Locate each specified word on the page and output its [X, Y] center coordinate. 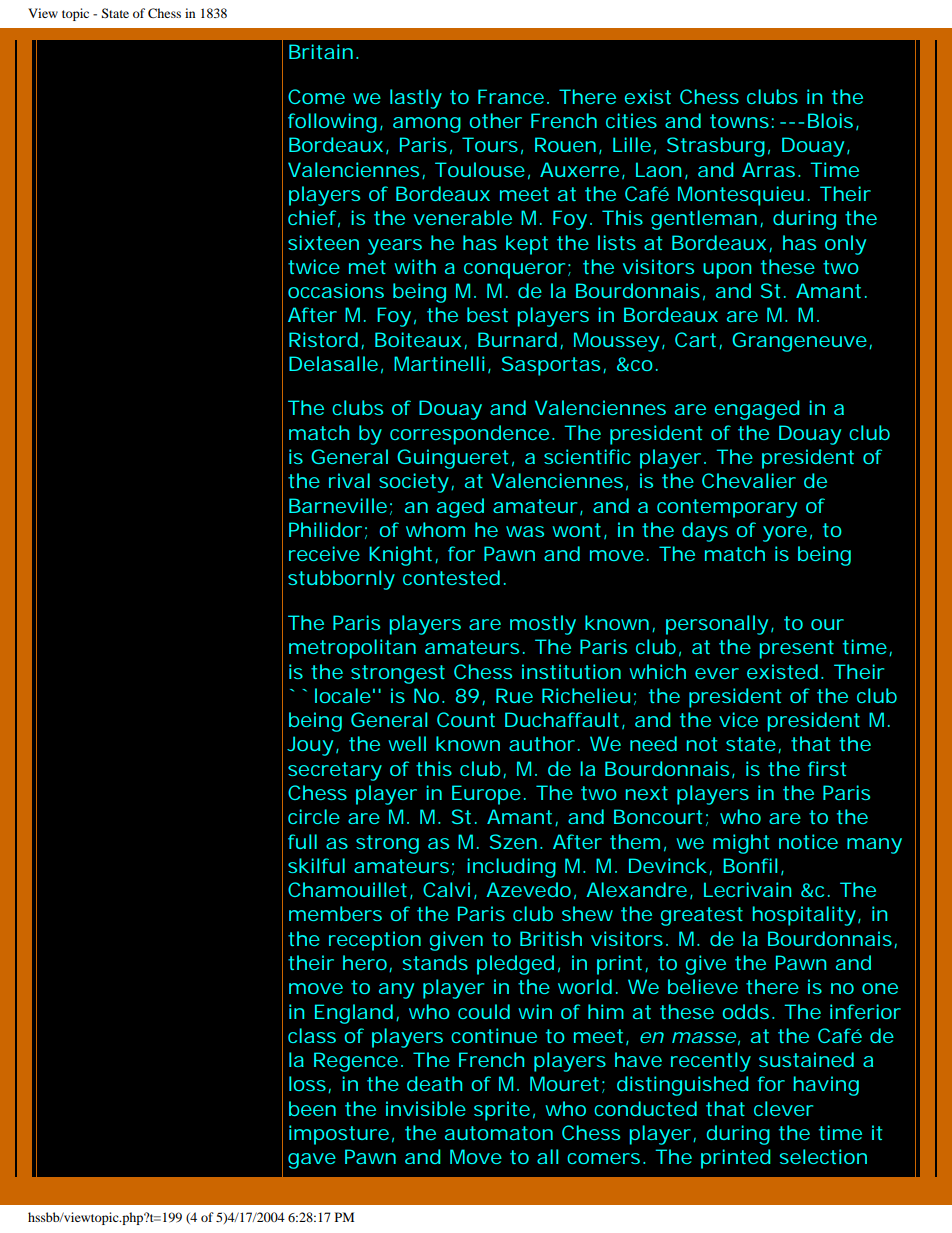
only [845, 245]
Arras [771, 169]
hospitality [806, 916]
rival [349, 480]
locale [345, 695]
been [312, 1108]
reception [375, 941]
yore [787, 534]
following [335, 123]
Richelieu [589, 696]
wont [579, 531]
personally [720, 625]
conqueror [517, 271]
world [588, 986]
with [415, 266]
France [513, 96]
